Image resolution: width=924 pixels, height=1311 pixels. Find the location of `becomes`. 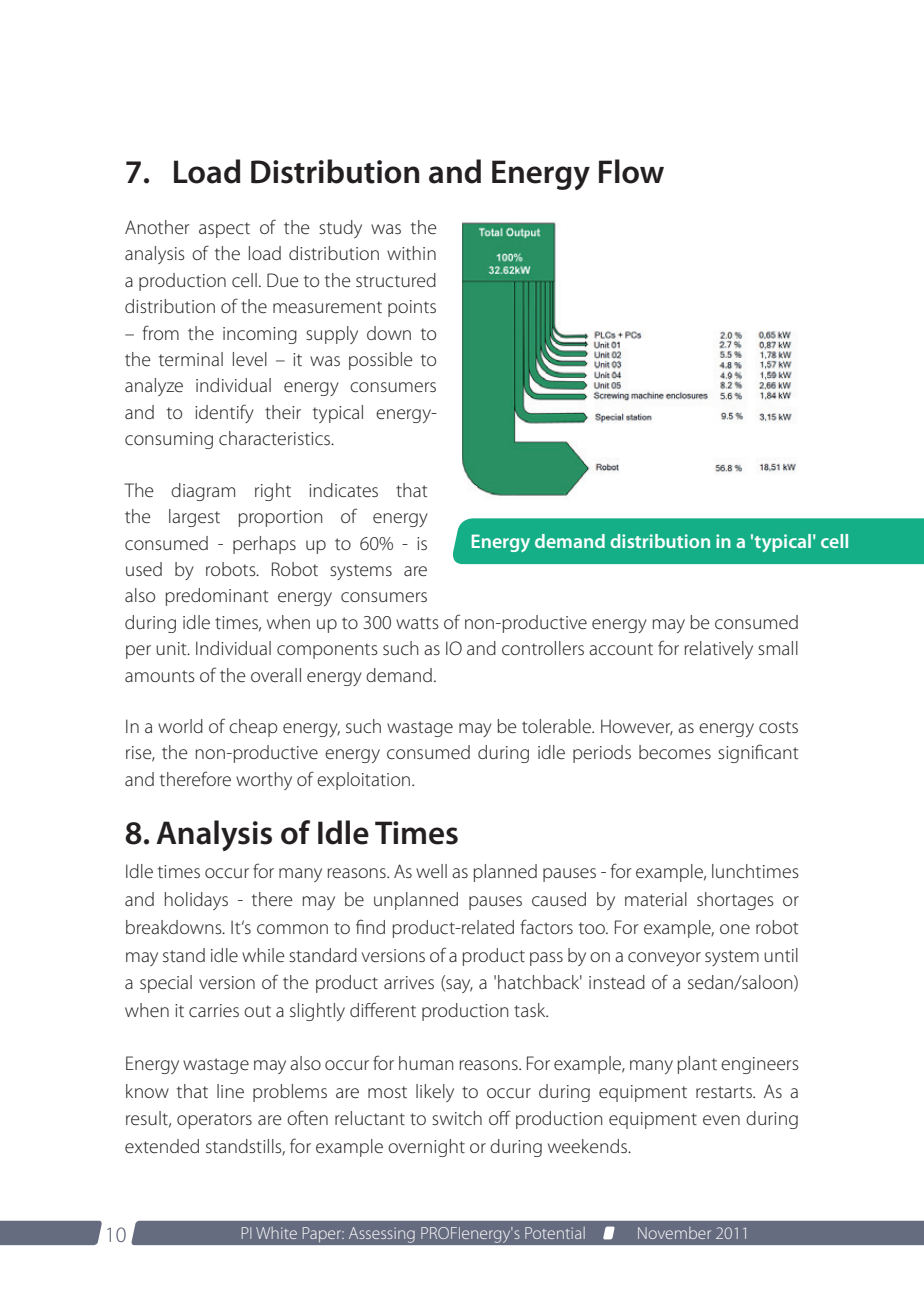

becomes is located at coordinates (675, 752).
